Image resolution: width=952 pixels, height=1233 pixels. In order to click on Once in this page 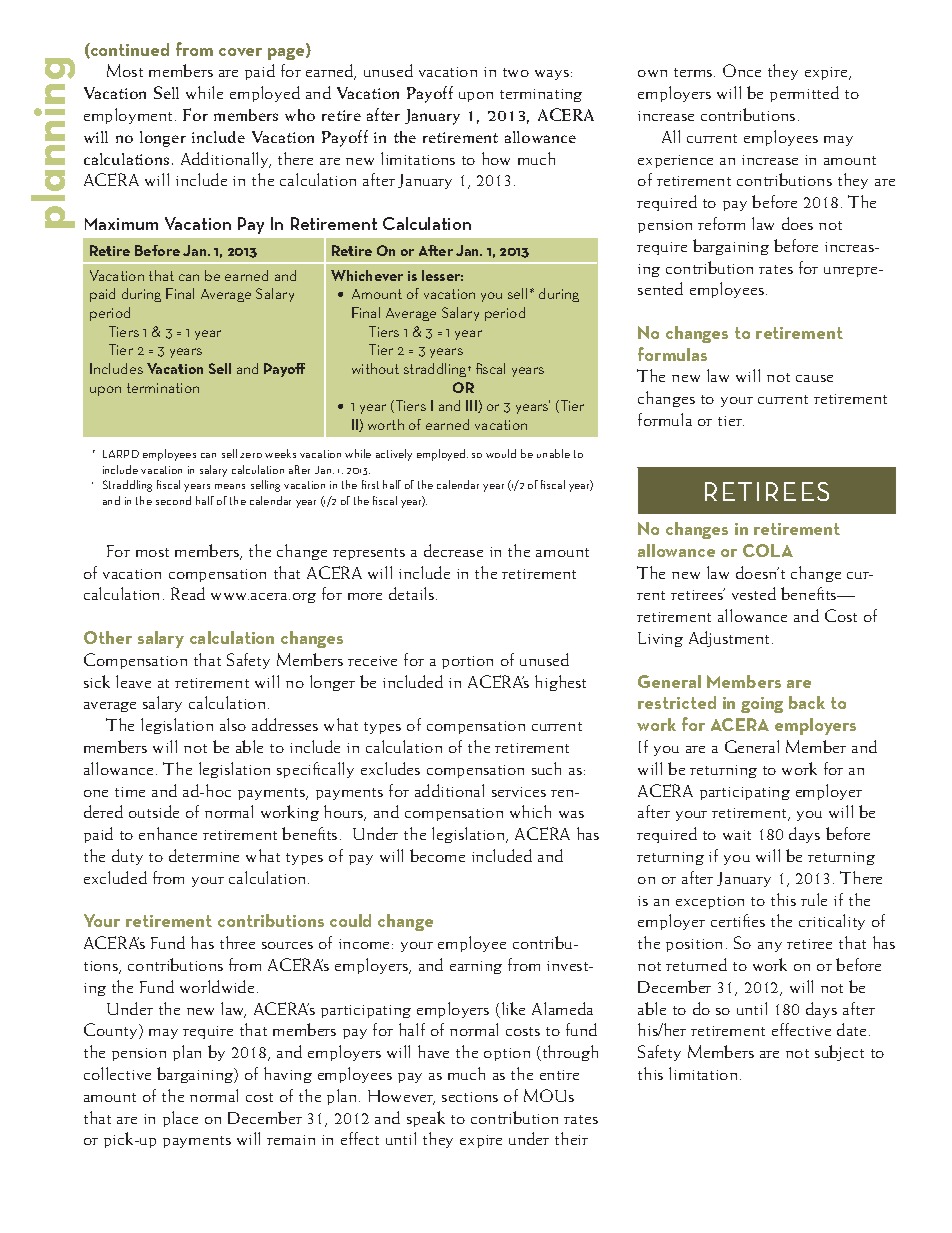, I will do `click(742, 70)`.
